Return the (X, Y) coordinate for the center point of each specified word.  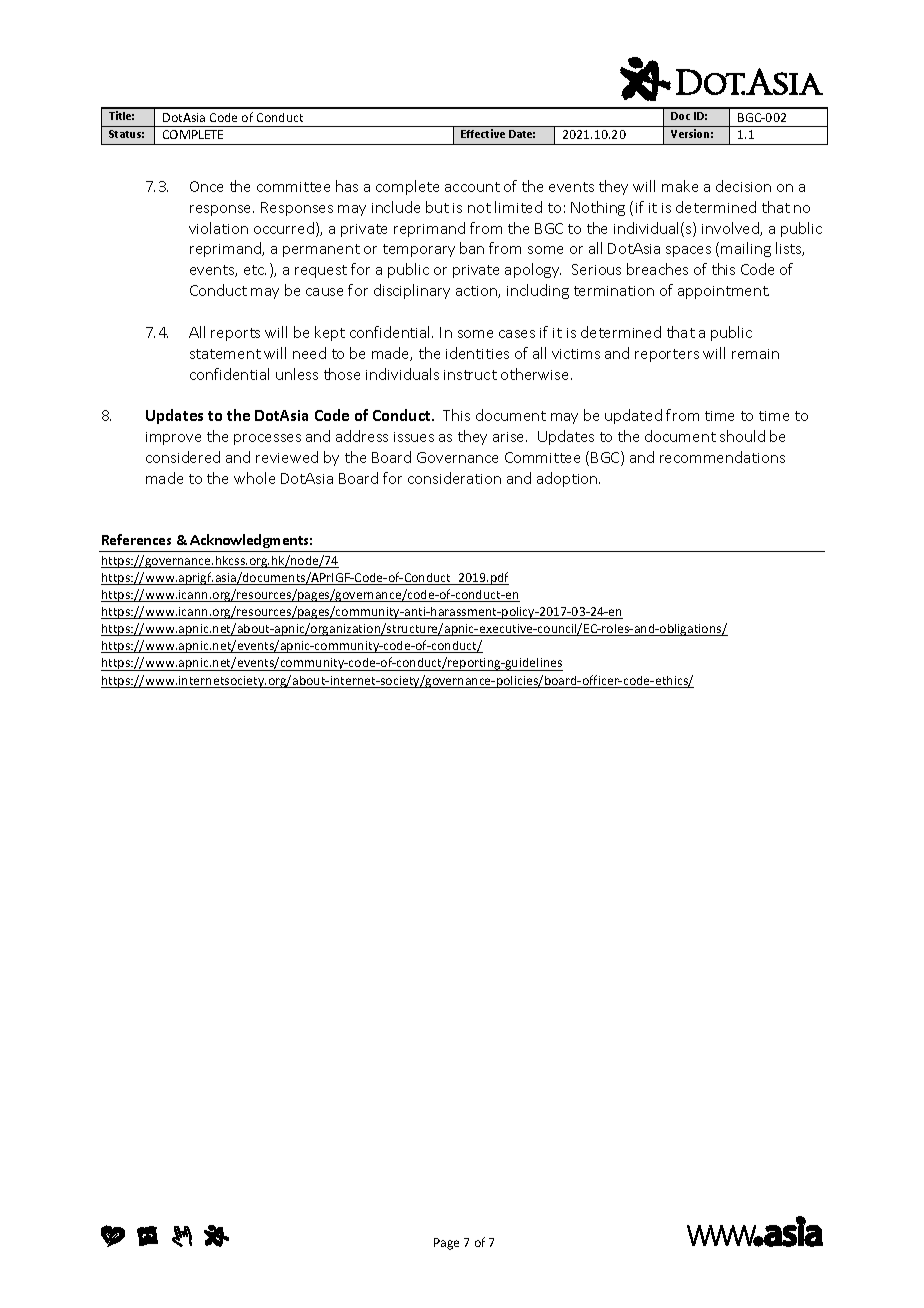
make (680, 186)
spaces (688, 251)
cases (517, 334)
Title (121, 115)
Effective (483, 133)
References (136, 539)
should (742, 436)
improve (173, 438)
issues (414, 437)
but (437, 207)
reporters (667, 355)
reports (235, 334)
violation (218, 228)
